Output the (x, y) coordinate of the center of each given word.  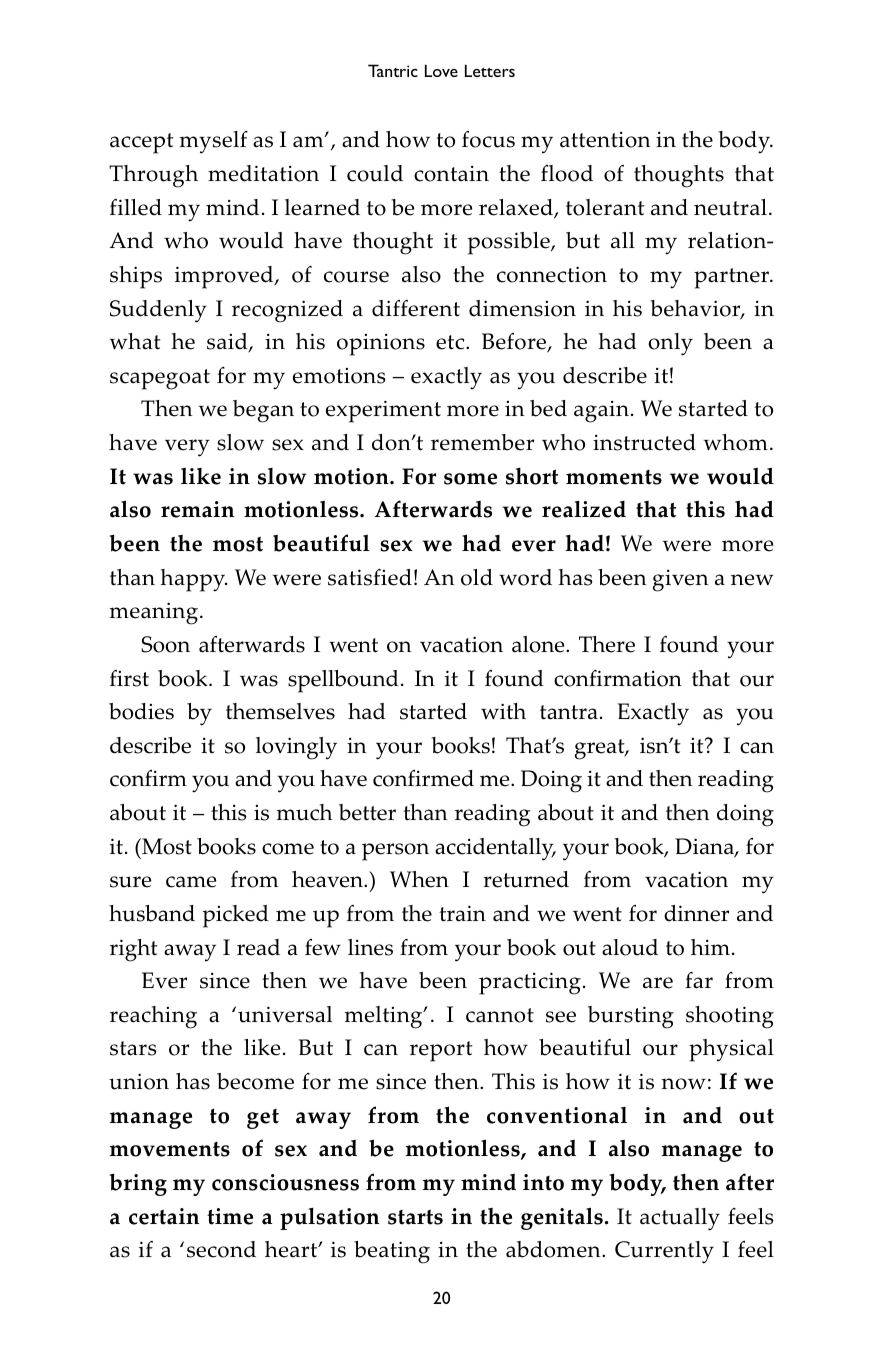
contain (451, 174)
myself (213, 142)
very (187, 448)
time (230, 1216)
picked (236, 916)
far (699, 980)
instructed (644, 442)
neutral (730, 207)
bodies (141, 711)
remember (482, 442)
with (503, 711)
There (607, 644)
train (462, 913)
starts (415, 1217)
